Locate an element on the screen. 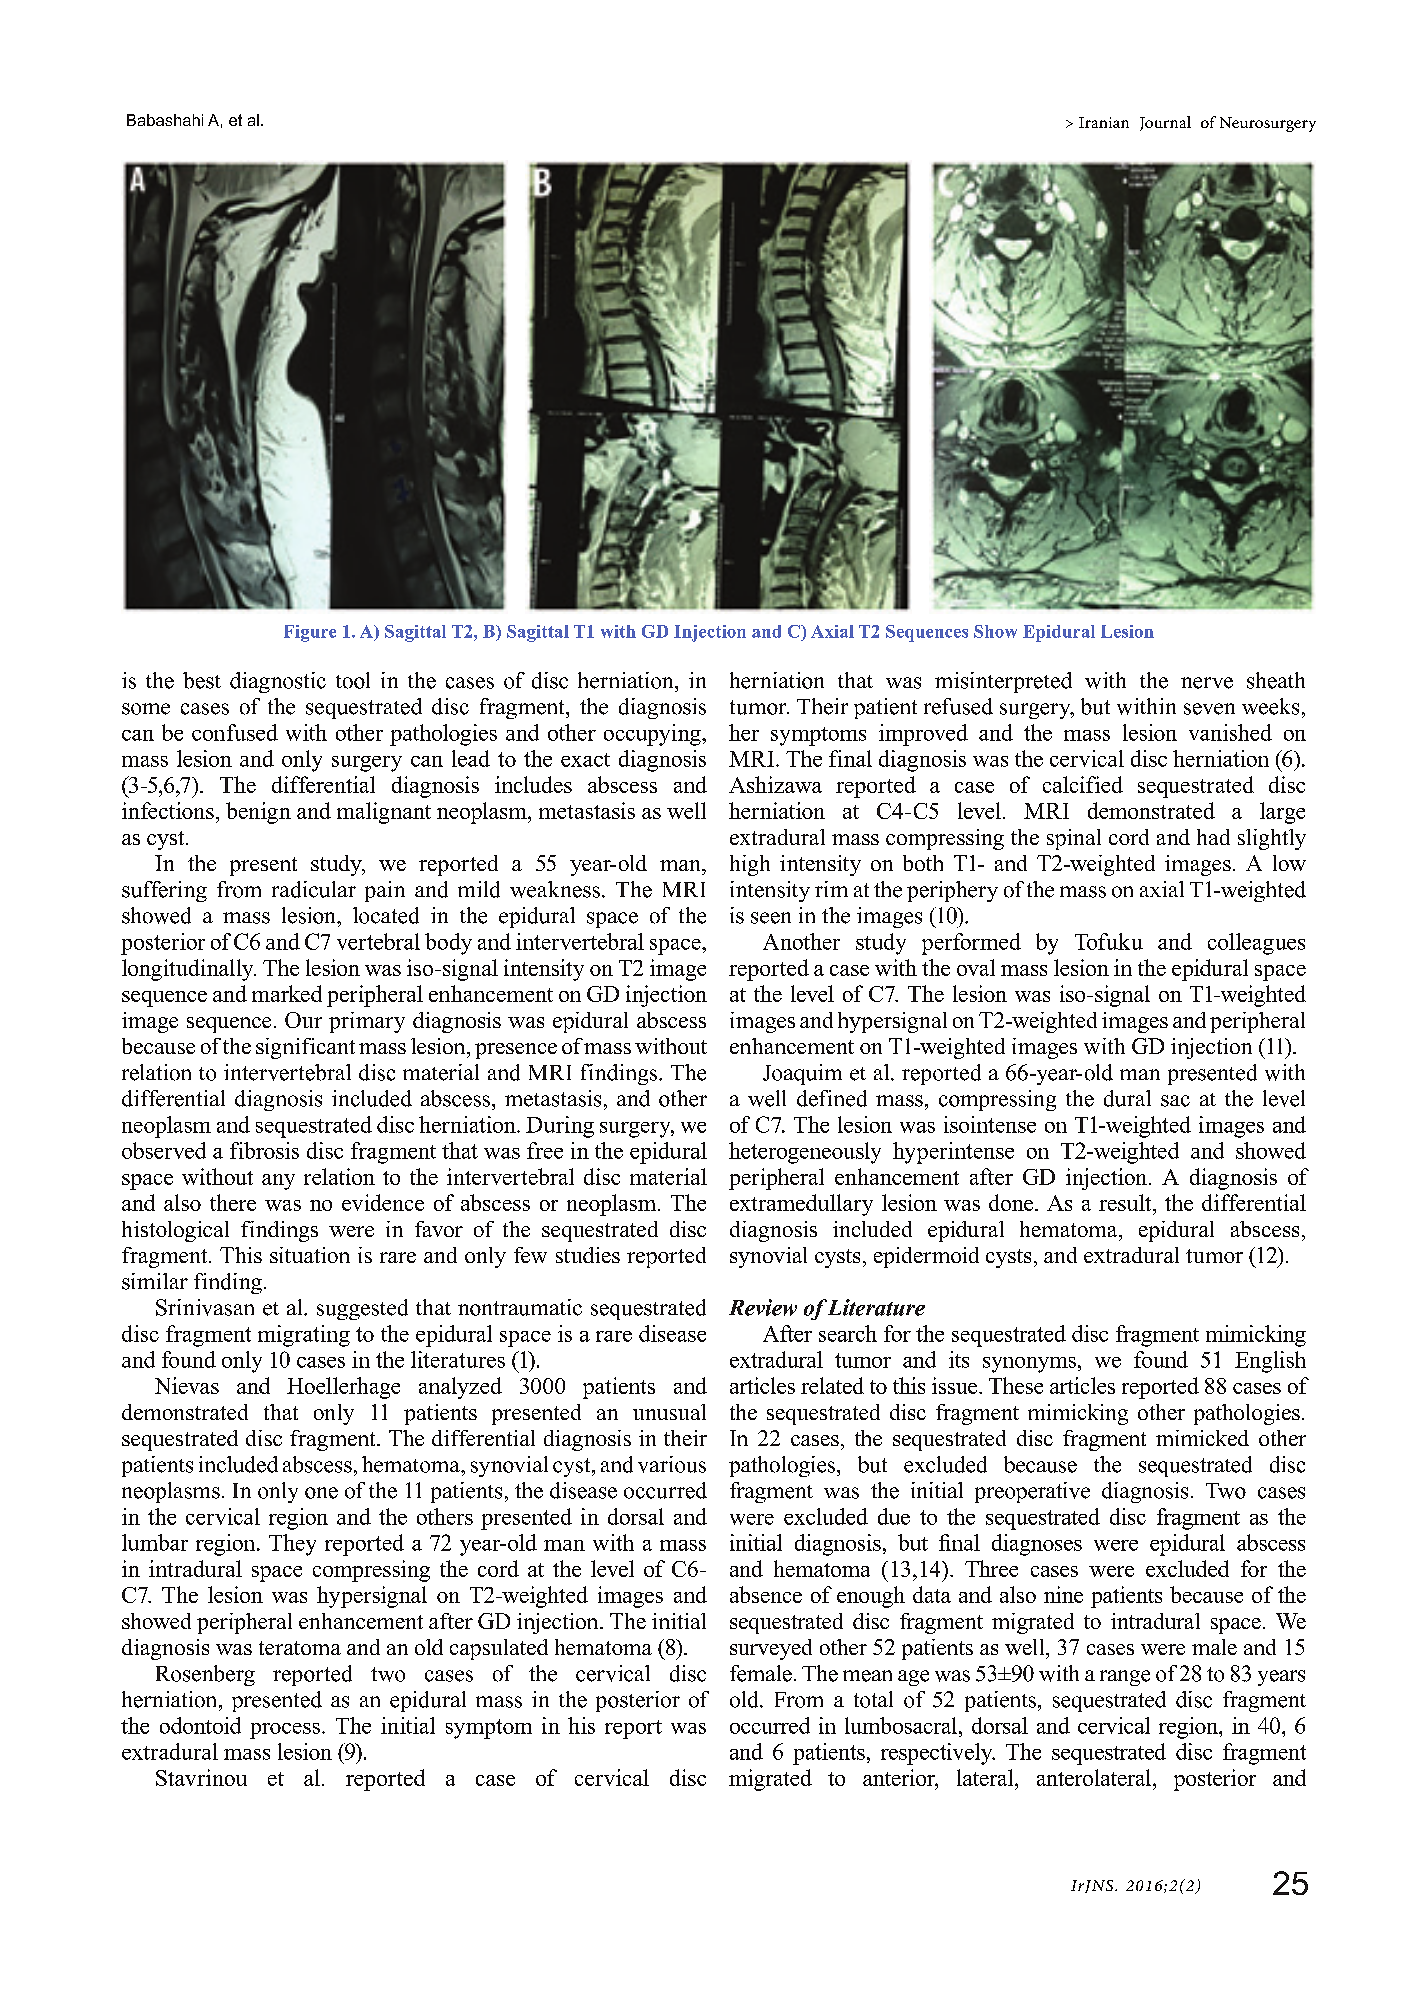 This screenshot has height=2000, width=1414. Iranian is located at coordinates (1104, 122).
